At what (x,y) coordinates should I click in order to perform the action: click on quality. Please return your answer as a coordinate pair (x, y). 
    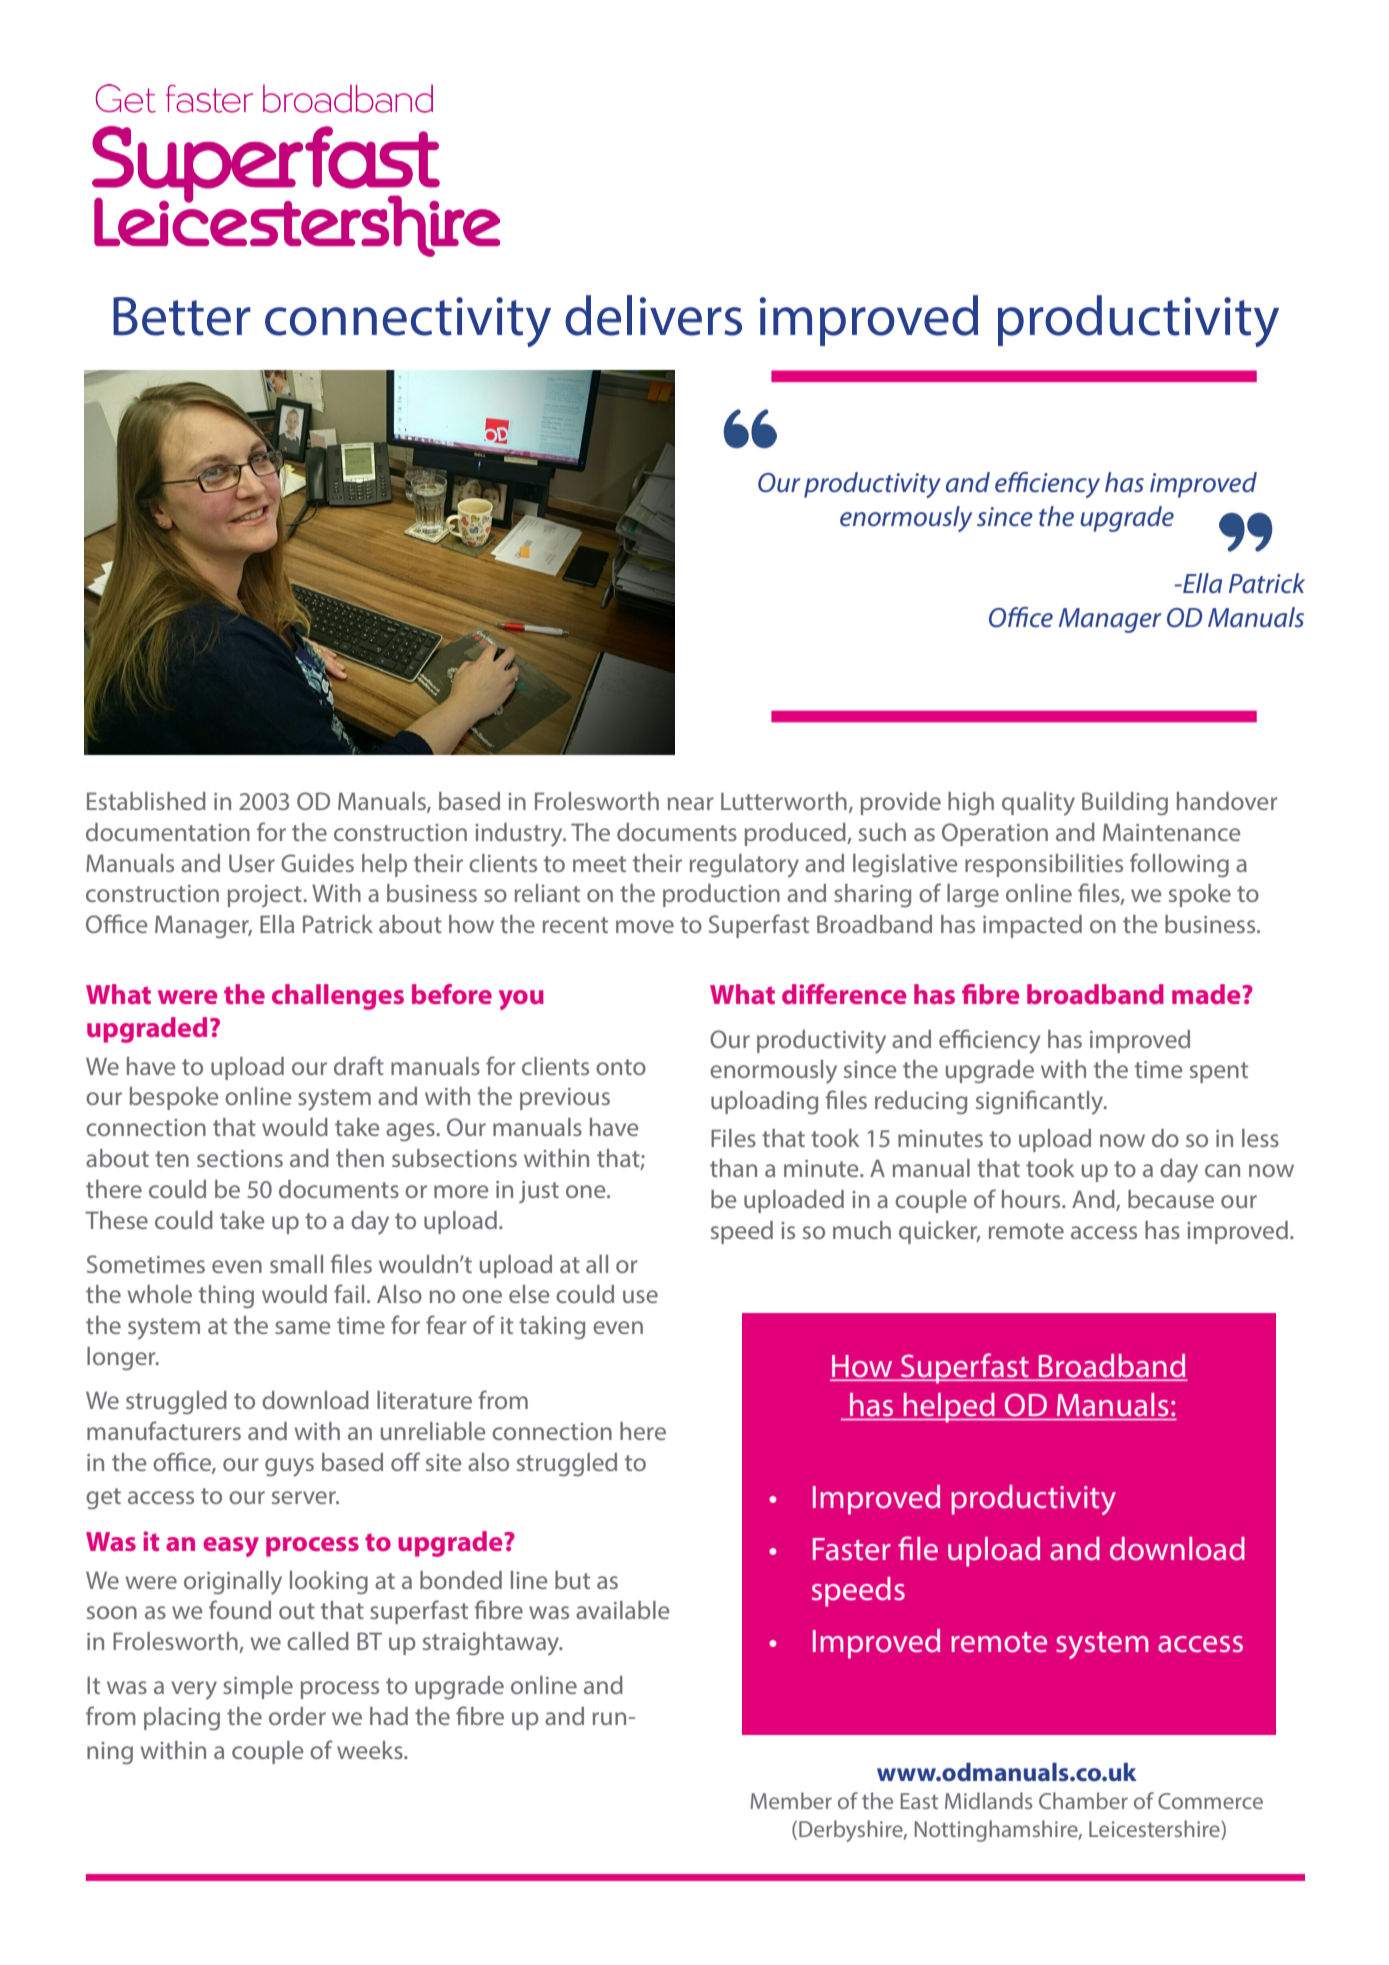
    Looking at the image, I should click on (1038, 804).
